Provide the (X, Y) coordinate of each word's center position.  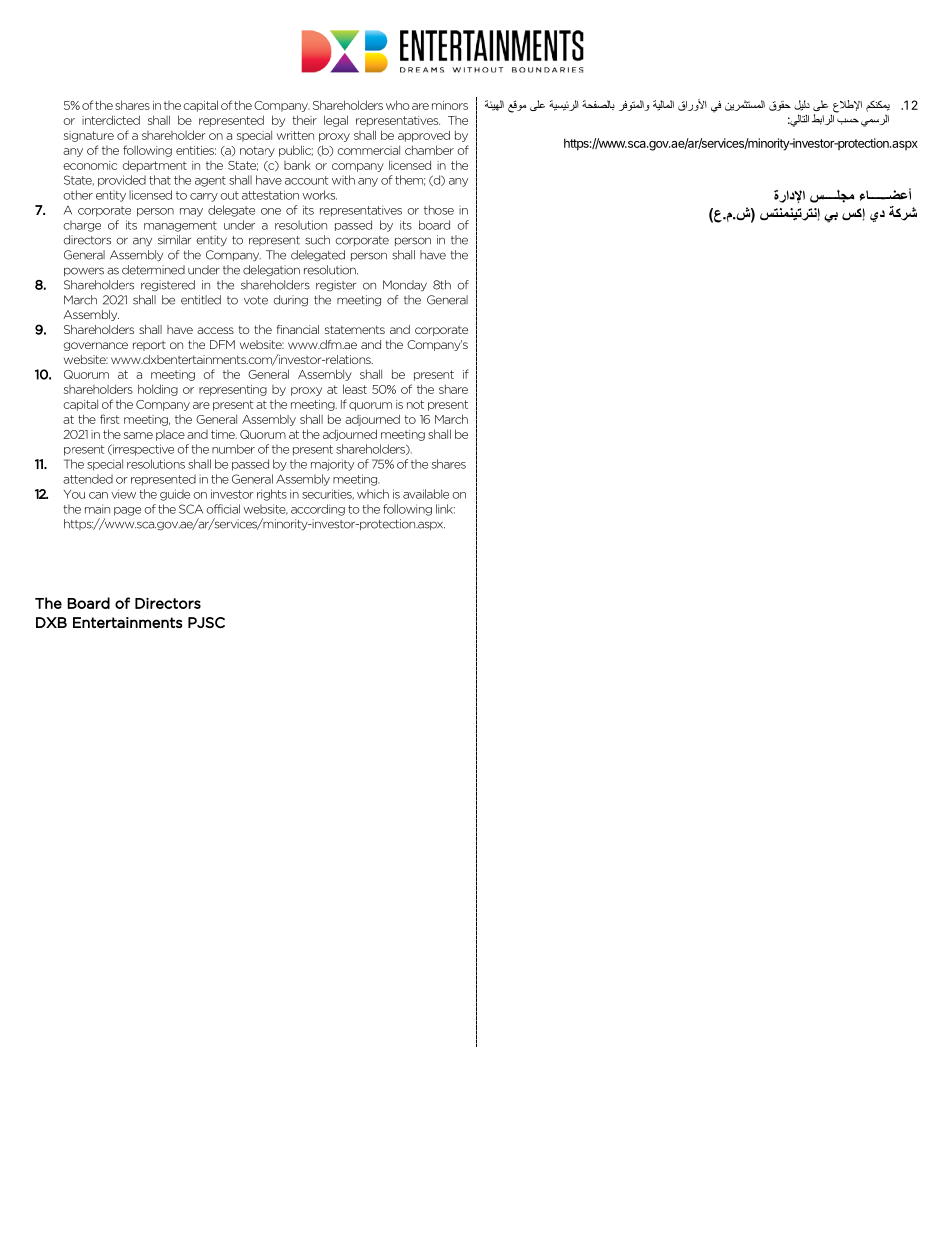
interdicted (111, 120)
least (355, 389)
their (304, 120)
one (271, 211)
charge (82, 226)
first (110, 419)
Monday (405, 286)
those (439, 210)
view (123, 494)
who (398, 105)
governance (95, 346)
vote (256, 300)
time (224, 434)
